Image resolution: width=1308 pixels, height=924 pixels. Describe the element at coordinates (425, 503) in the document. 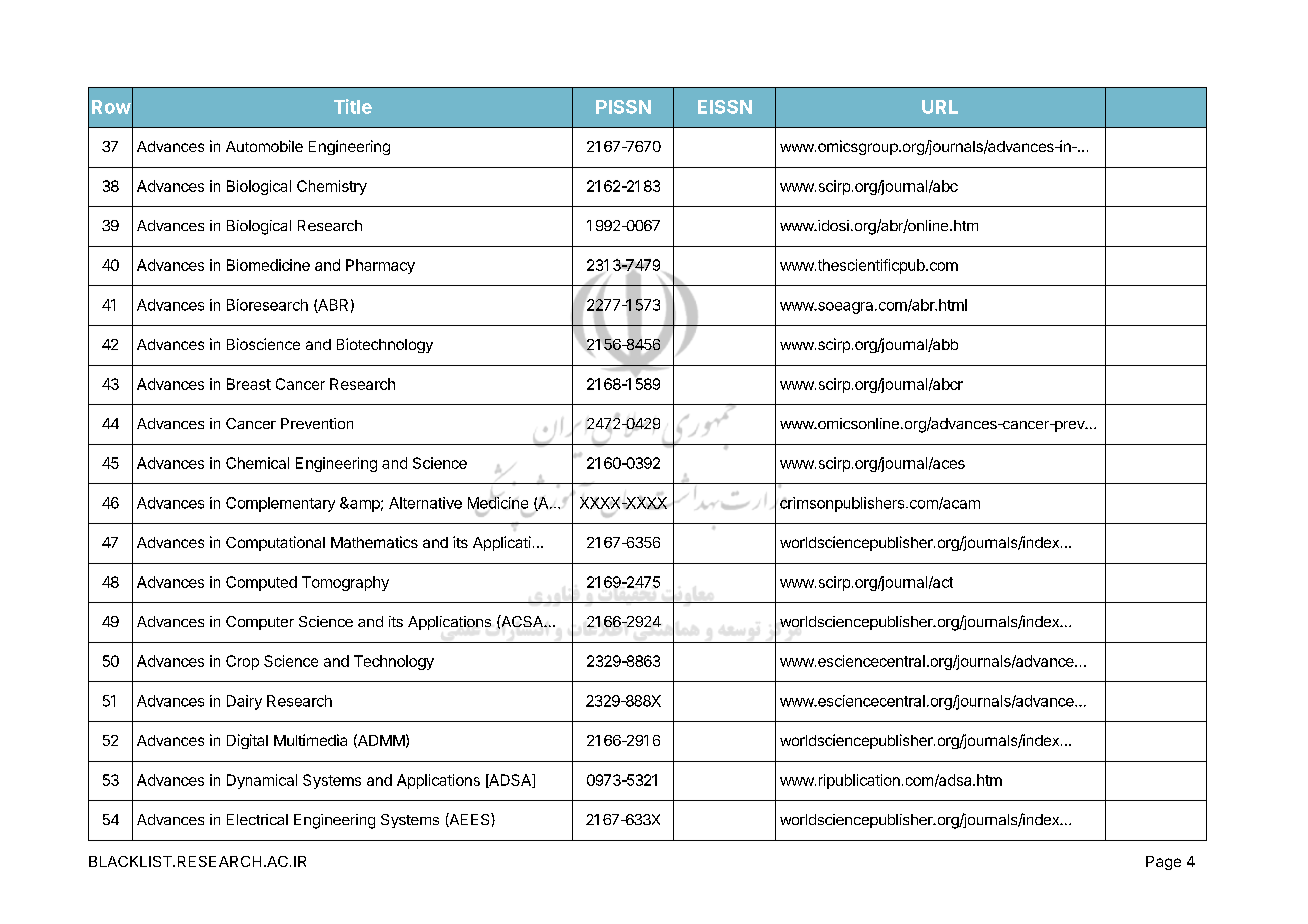

I see `Alternative` at that location.
